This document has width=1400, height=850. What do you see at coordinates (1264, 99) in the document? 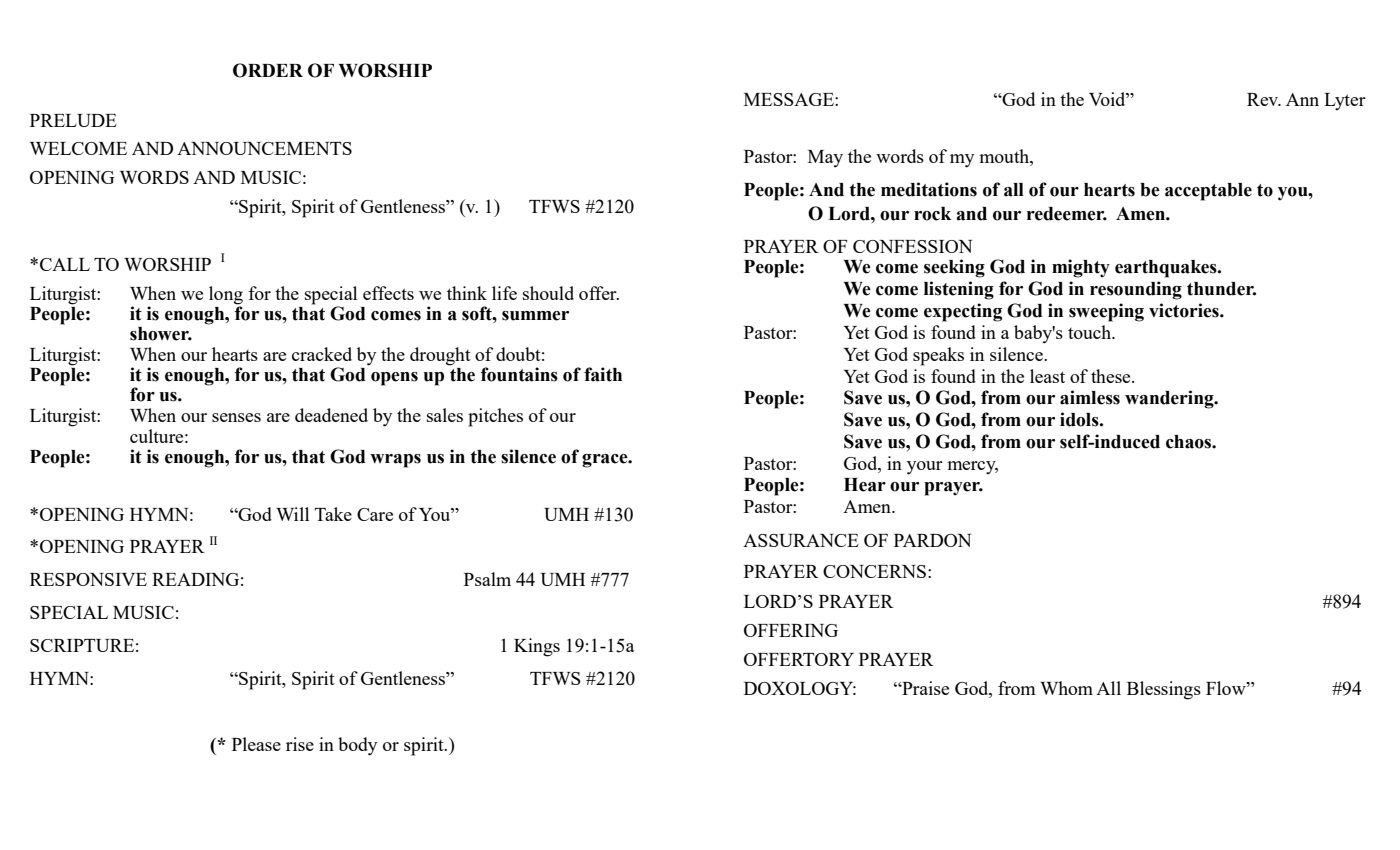
I see `Rev` at bounding box center [1264, 99].
